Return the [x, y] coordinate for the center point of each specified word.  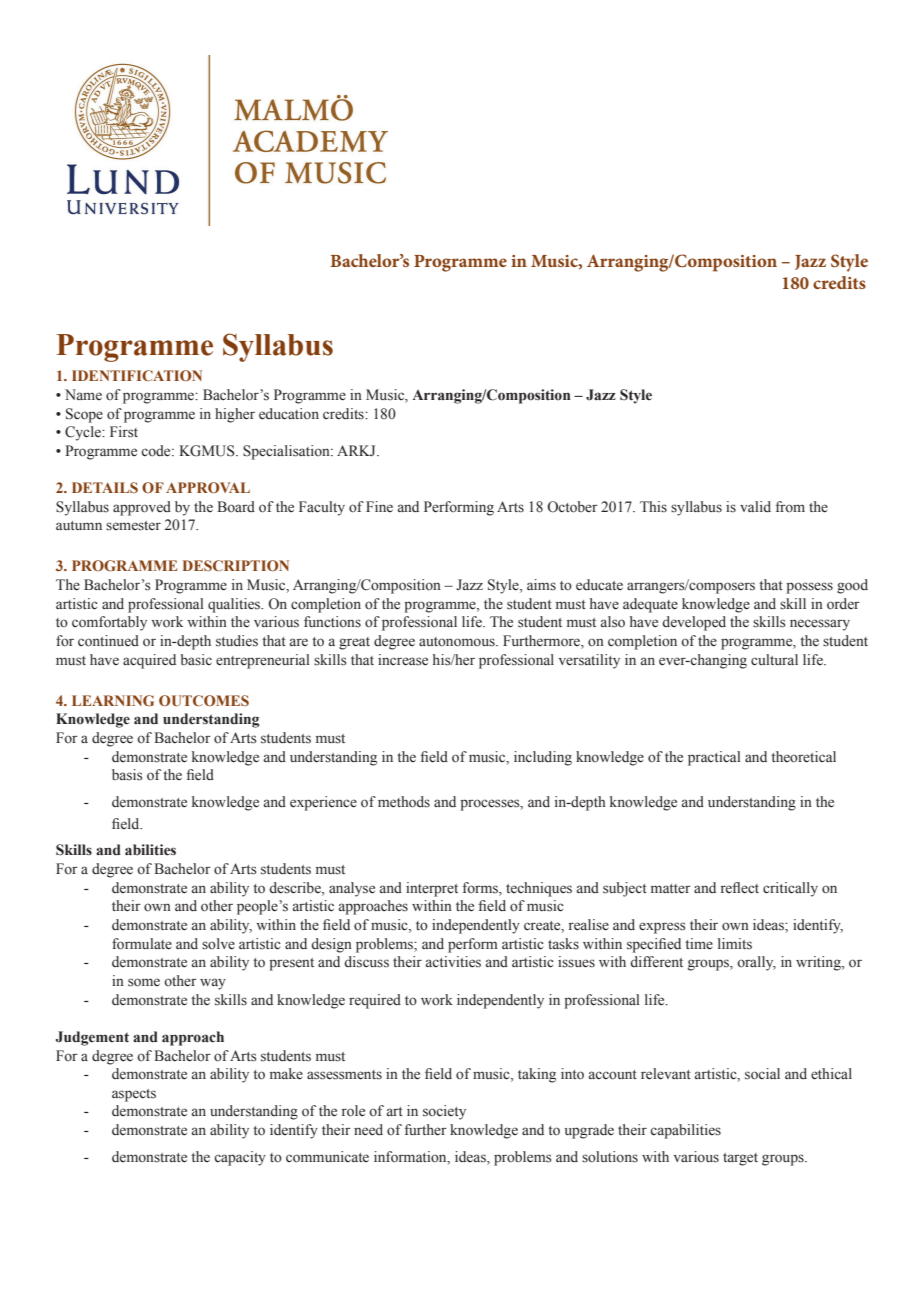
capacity [240, 1158]
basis [127, 775]
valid [755, 506]
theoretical [803, 757]
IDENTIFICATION [137, 375]
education [289, 414]
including [543, 758]
